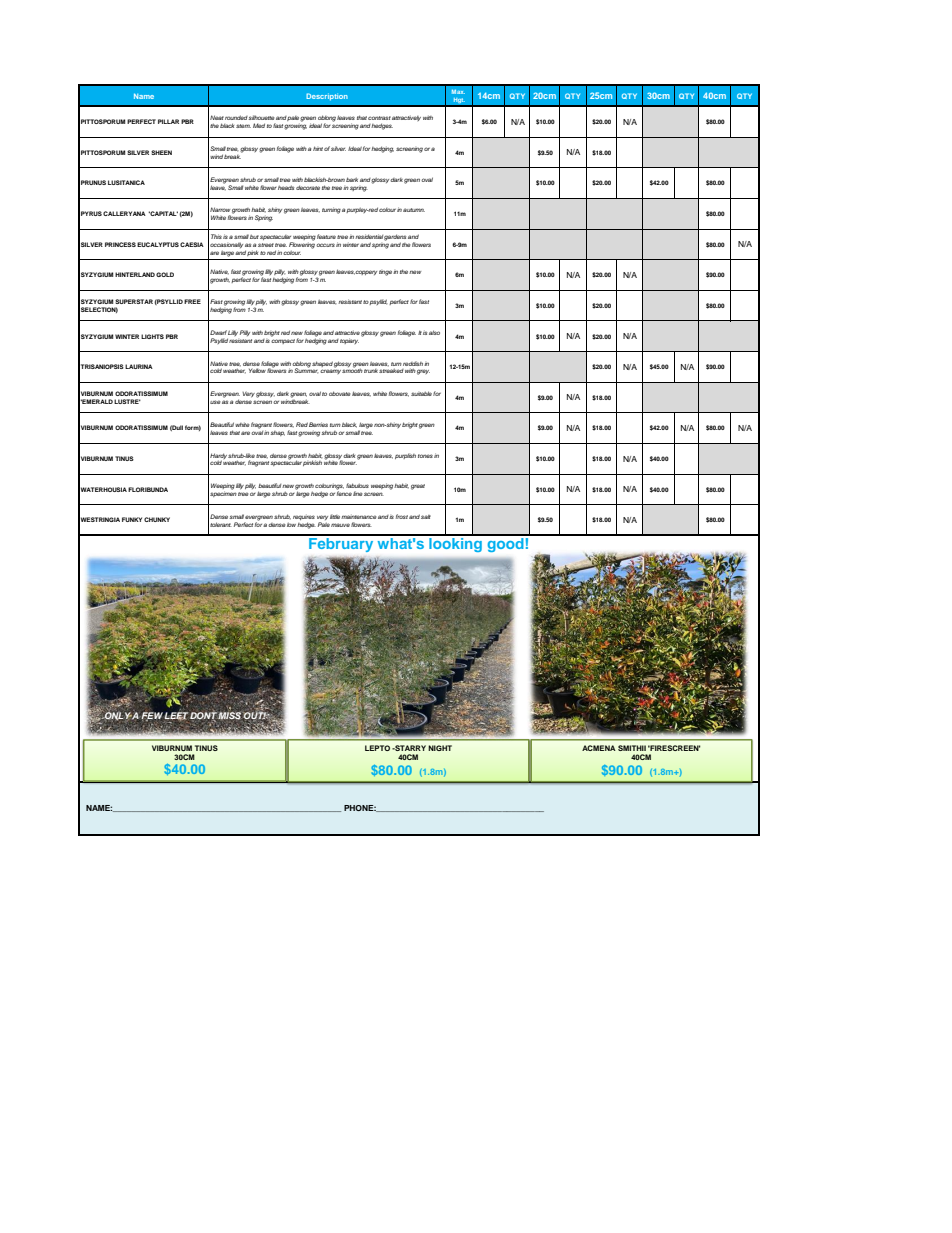 Image resolution: width=952 pixels, height=1233 pixels. What do you see at coordinates (168, 121) in the document?
I see `PILLAR` at bounding box center [168, 121].
